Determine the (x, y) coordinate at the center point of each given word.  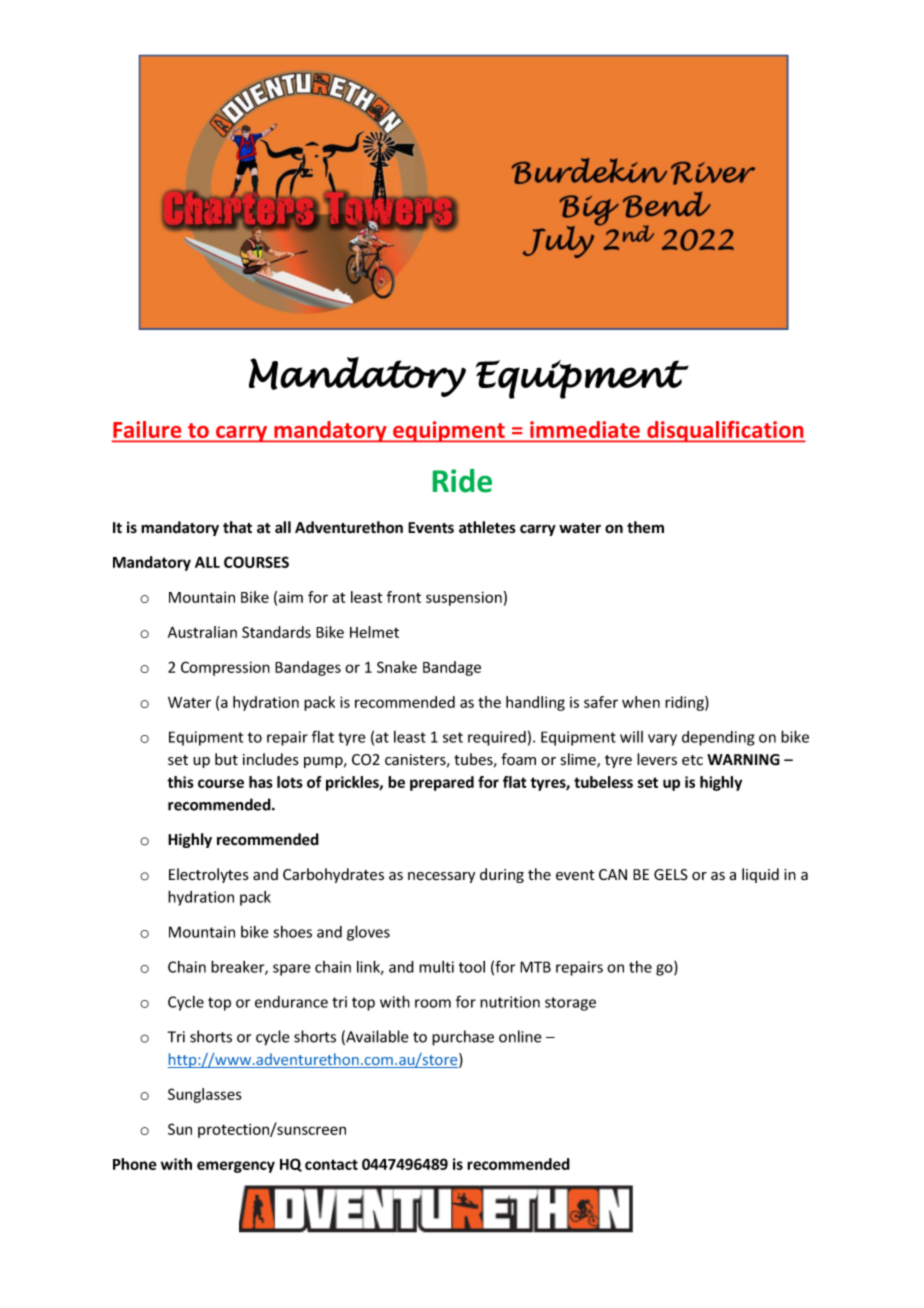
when (641, 702)
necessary (441, 877)
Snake (397, 667)
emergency (236, 1167)
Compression (225, 668)
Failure (148, 431)
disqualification (725, 431)
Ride (462, 481)
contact (331, 1164)
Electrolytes (209, 875)
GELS (671, 875)
